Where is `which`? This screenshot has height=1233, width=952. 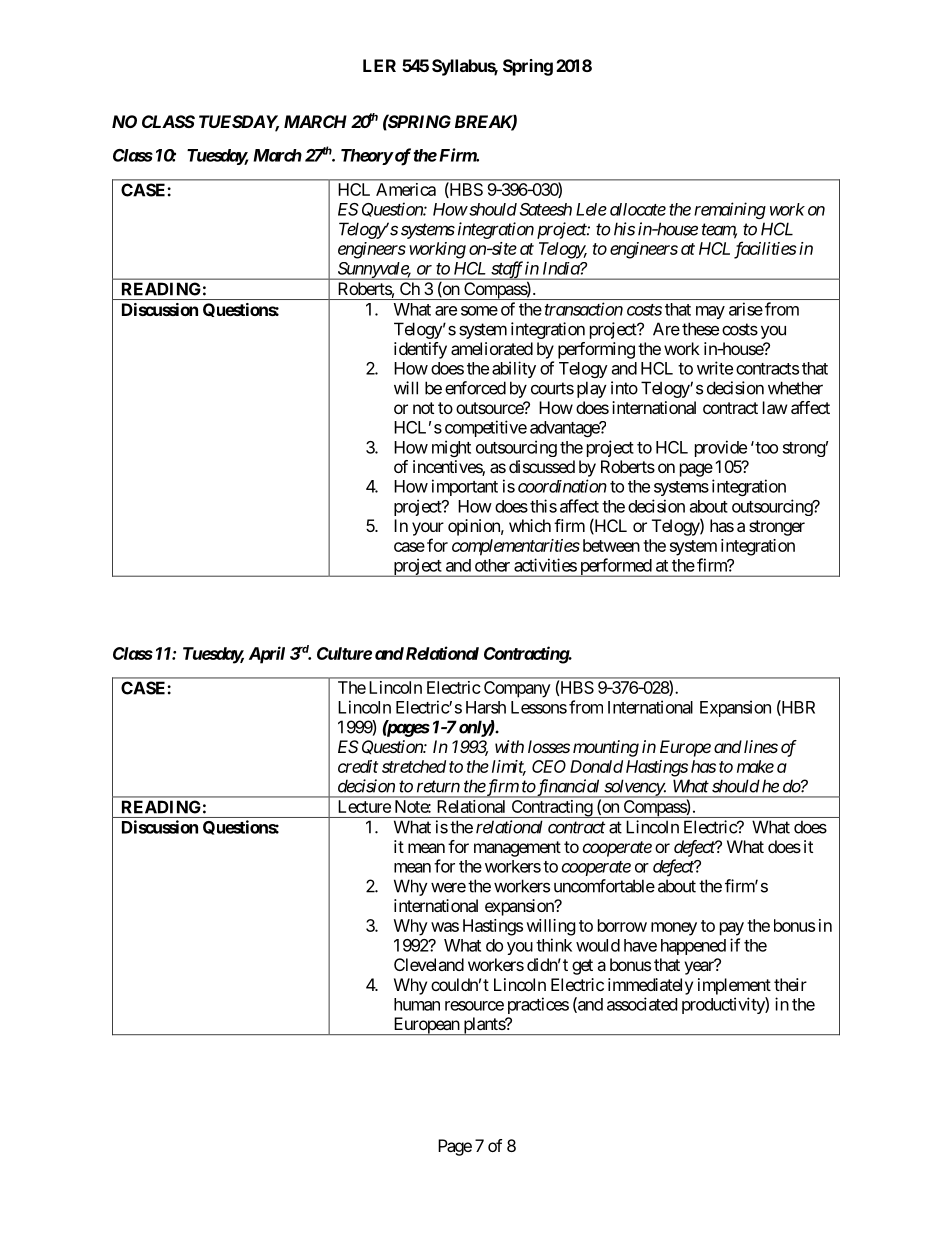
which is located at coordinates (530, 525).
